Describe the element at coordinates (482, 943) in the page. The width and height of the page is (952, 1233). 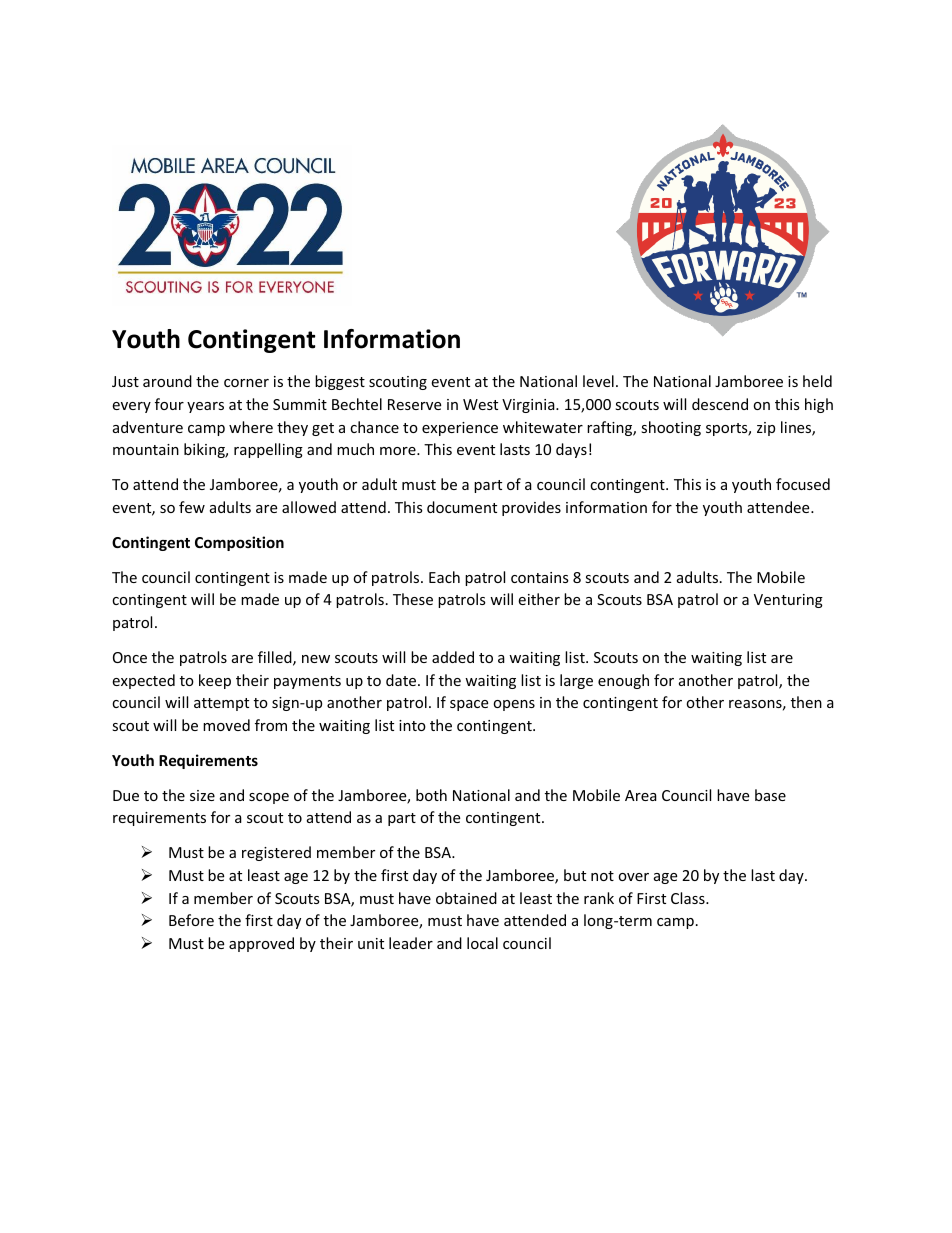
I see `local` at that location.
